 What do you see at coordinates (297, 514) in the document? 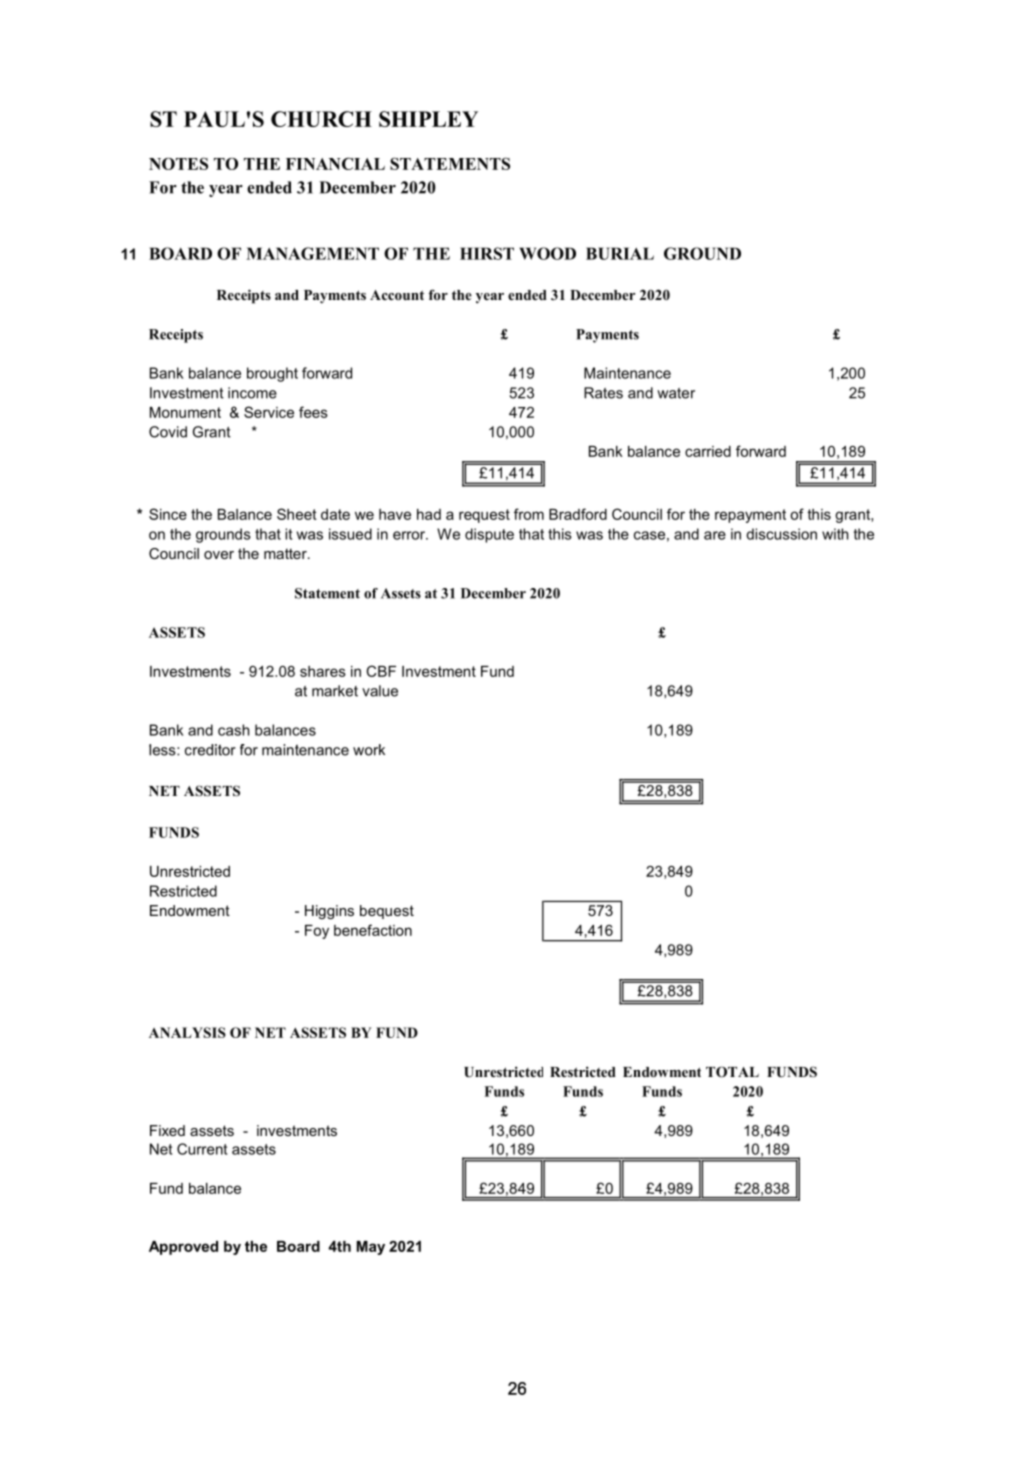
I see `Sheet` at bounding box center [297, 514].
